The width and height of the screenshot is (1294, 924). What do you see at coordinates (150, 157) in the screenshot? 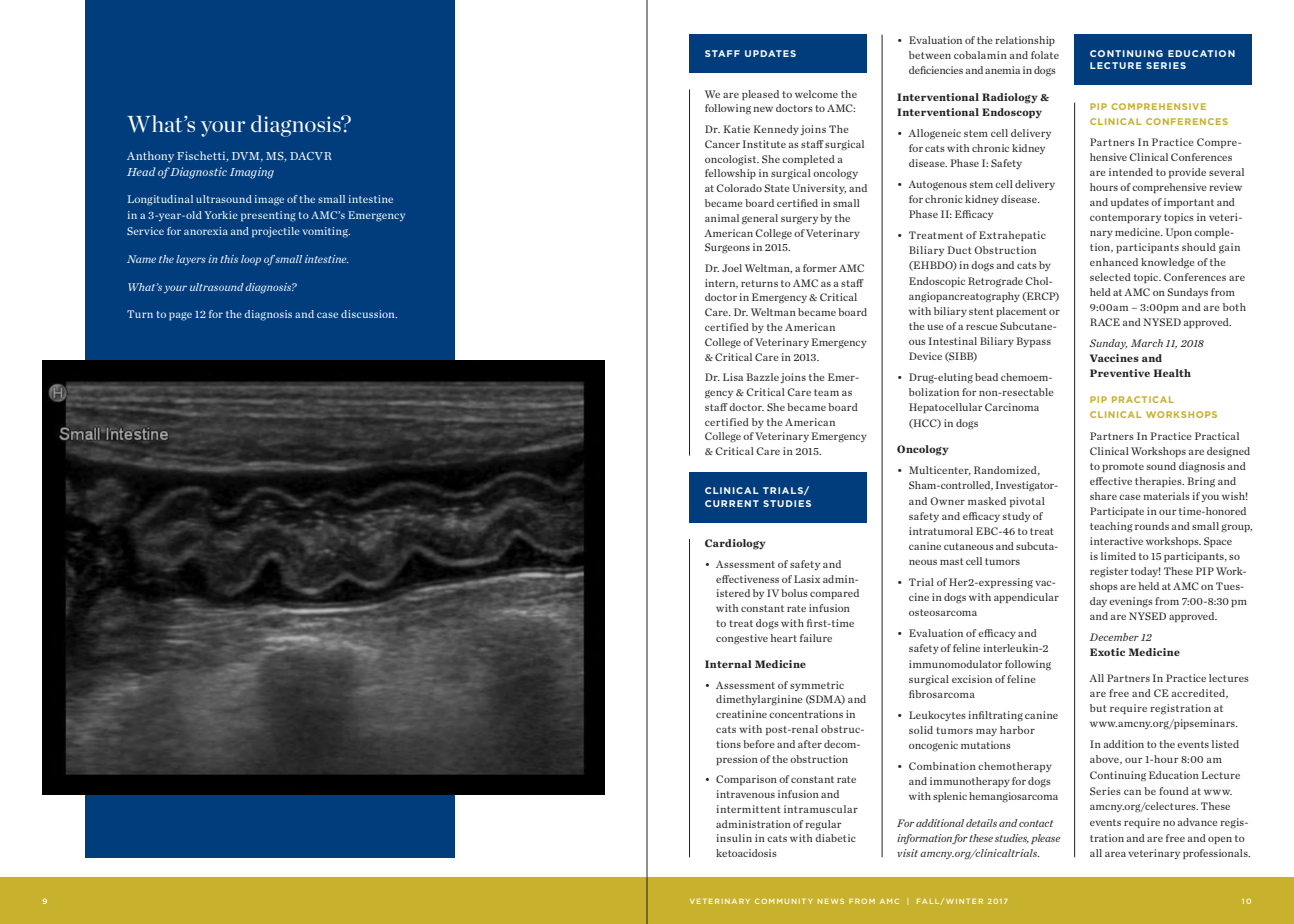
I see `Anthony` at bounding box center [150, 157].
